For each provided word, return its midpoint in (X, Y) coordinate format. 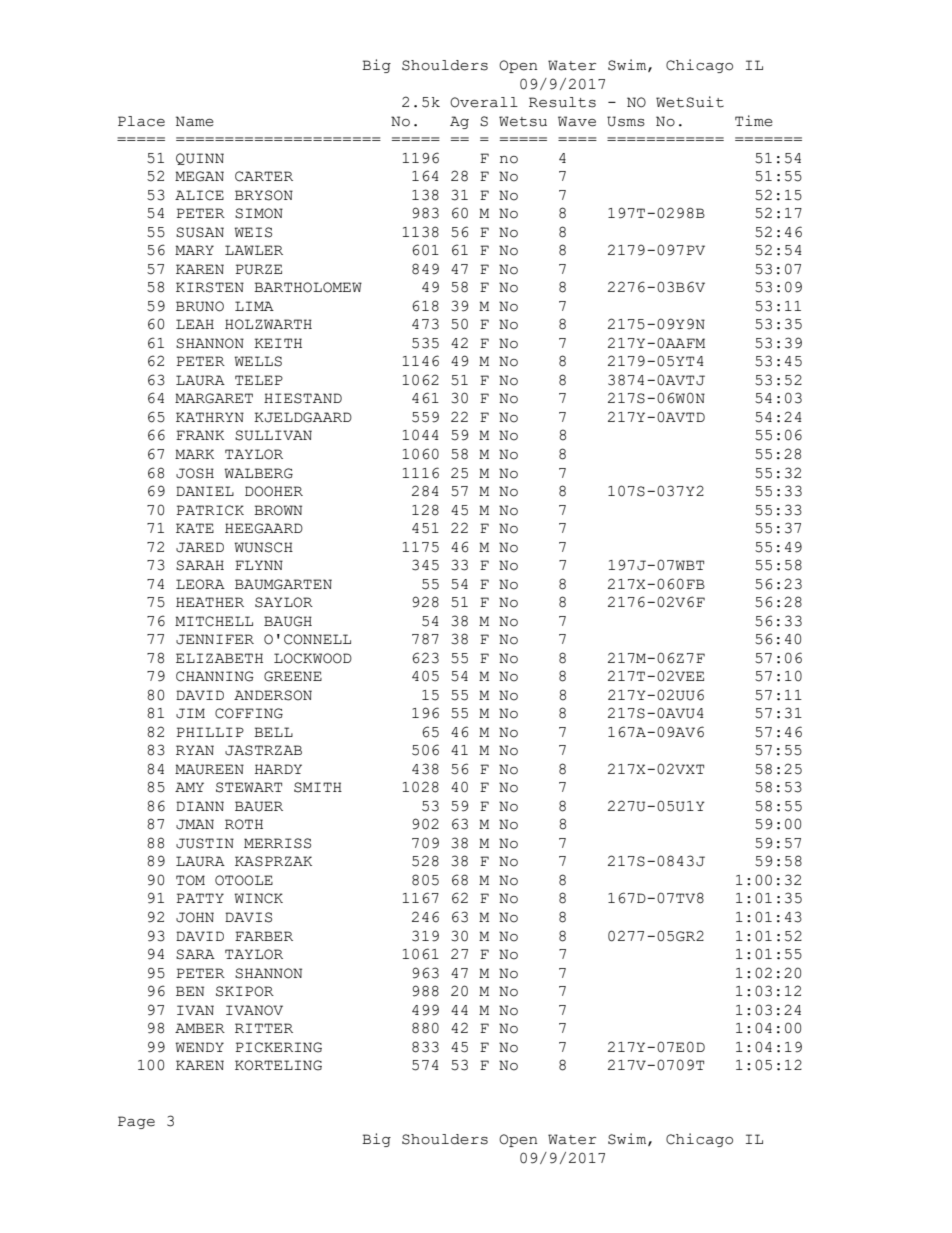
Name (195, 121)
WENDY (199, 1047)
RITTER (264, 1028)
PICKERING (278, 1047)
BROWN (278, 510)
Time (754, 121)
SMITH (318, 787)
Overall (484, 102)
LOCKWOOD (313, 658)
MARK (194, 454)
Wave (577, 121)
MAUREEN (209, 769)
